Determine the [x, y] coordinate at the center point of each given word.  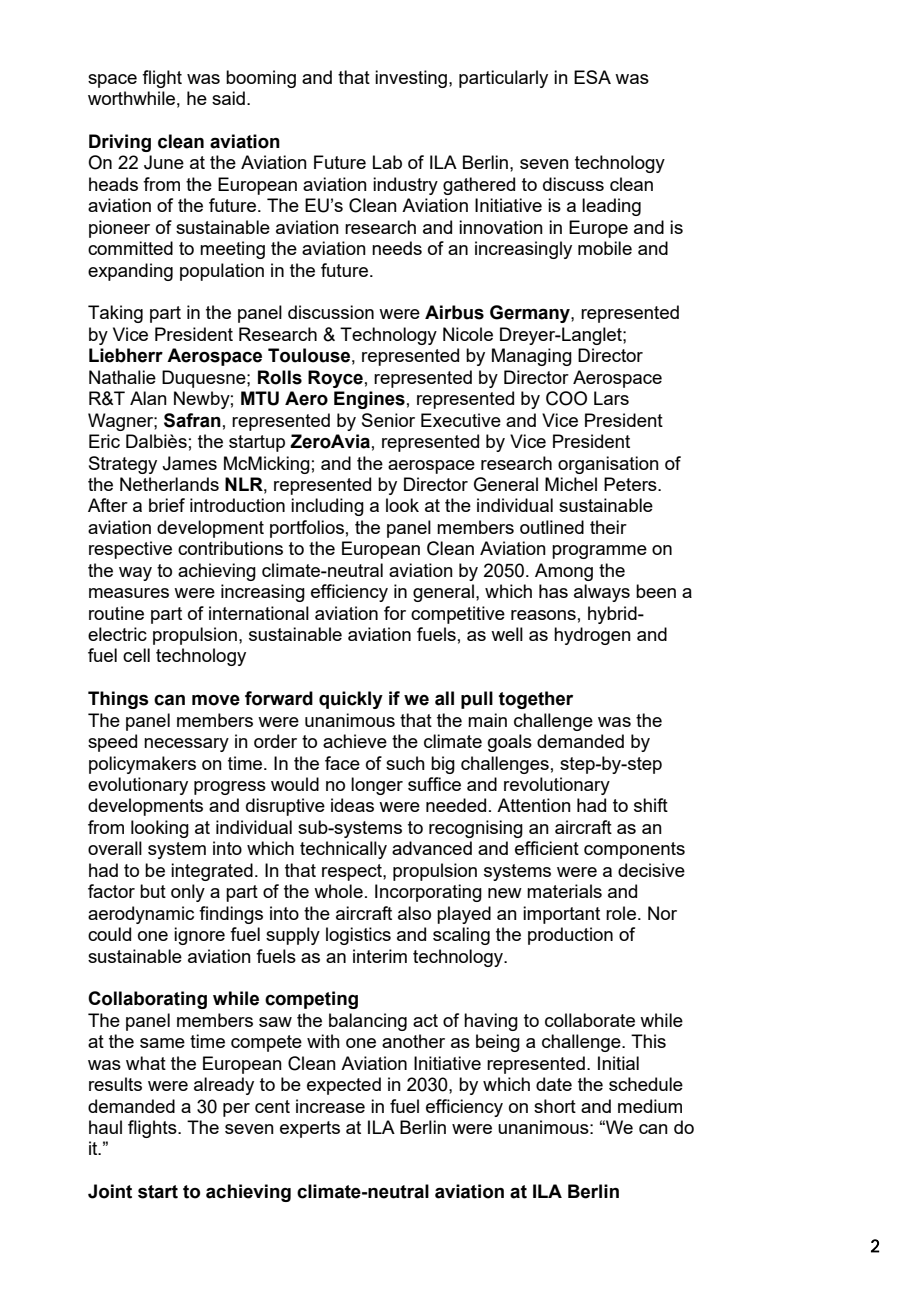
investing [411, 79]
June [164, 162]
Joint [110, 1191]
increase [330, 1106]
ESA [592, 77]
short [555, 1106]
